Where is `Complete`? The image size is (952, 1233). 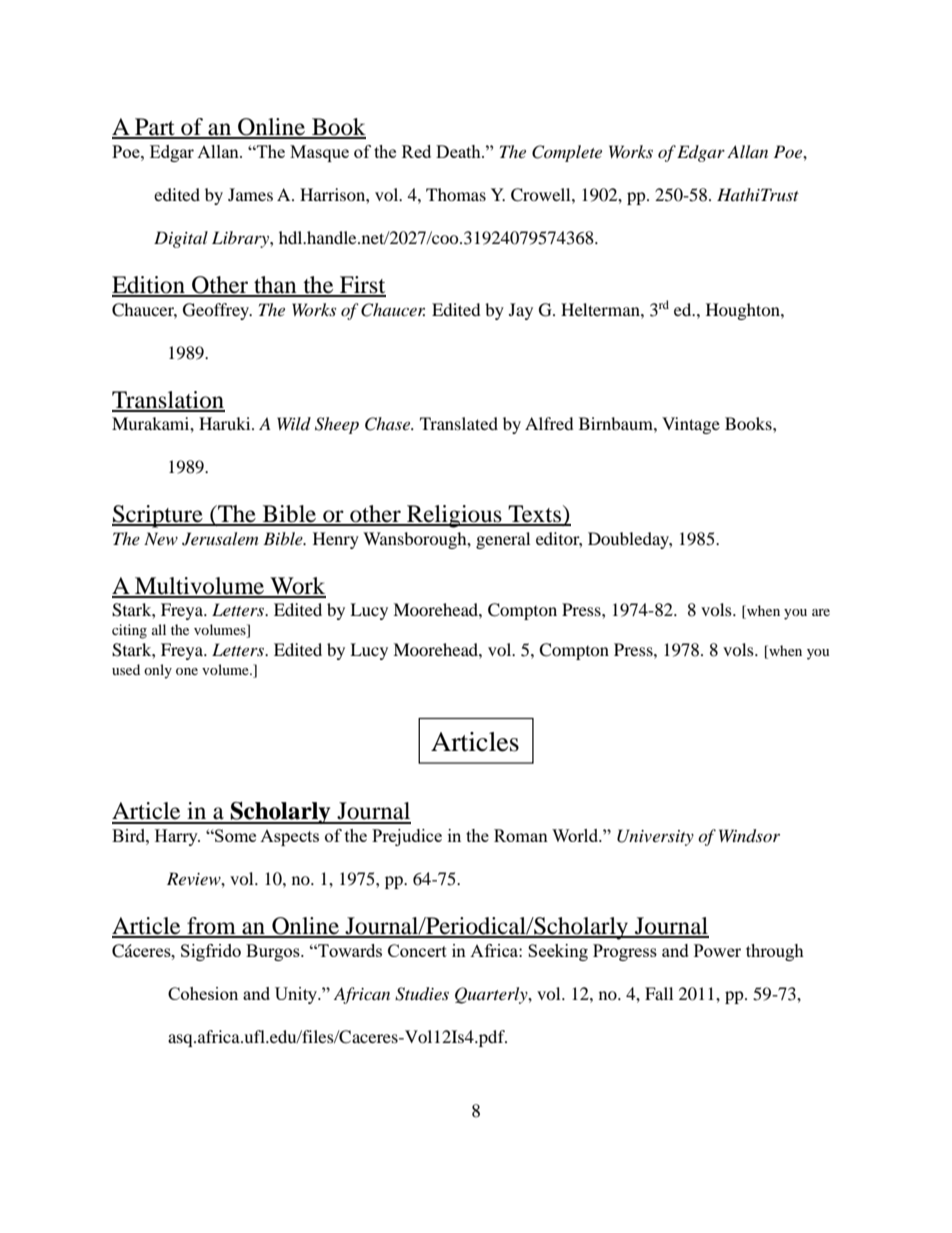
Complete is located at coordinates (567, 153).
